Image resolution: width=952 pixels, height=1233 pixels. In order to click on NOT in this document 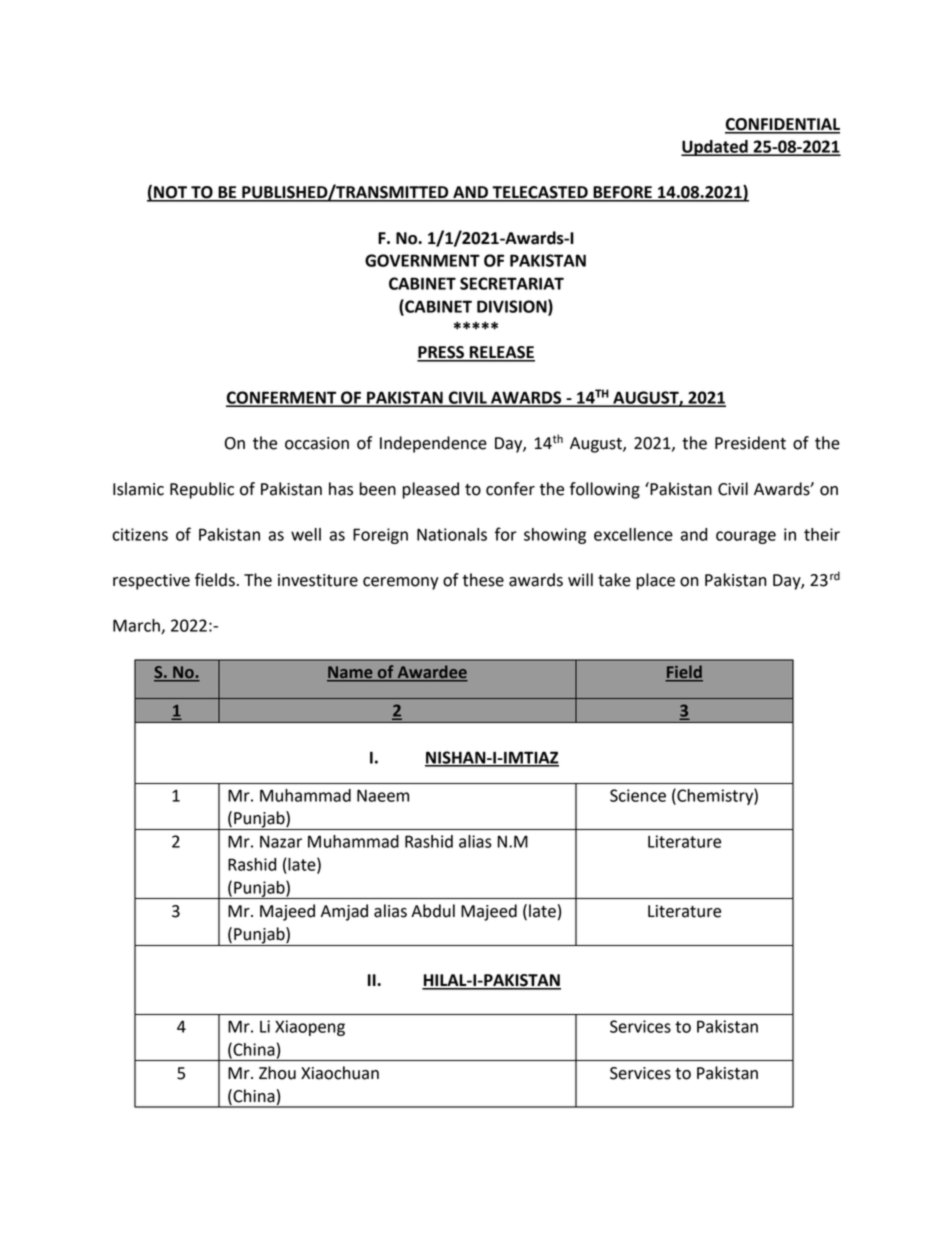, I will do `click(171, 193)`.
